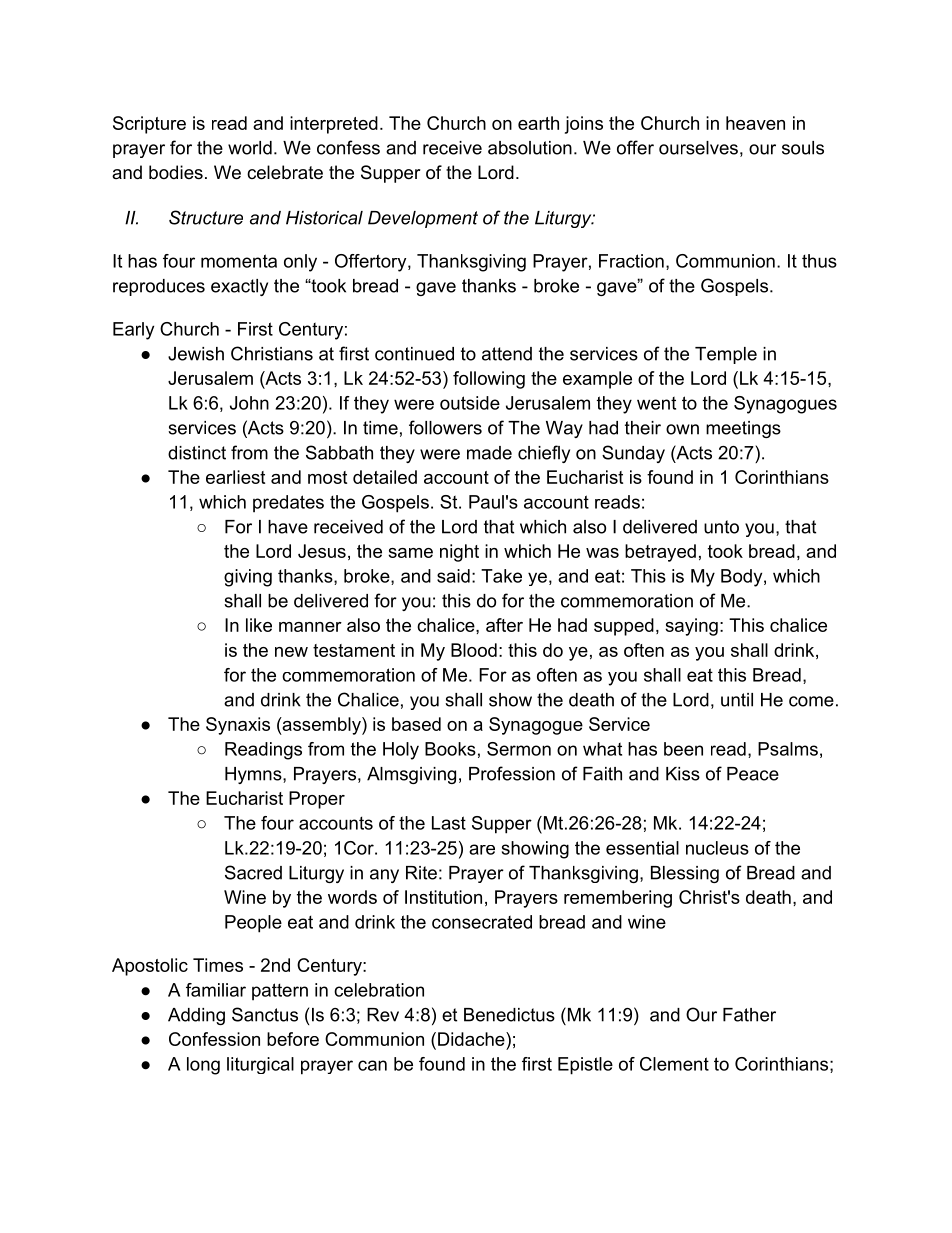 This document has width=952, height=1233. What do you see at coordinates (259, 625) in the document?
I see `like` at bounding box center [259, 625].
